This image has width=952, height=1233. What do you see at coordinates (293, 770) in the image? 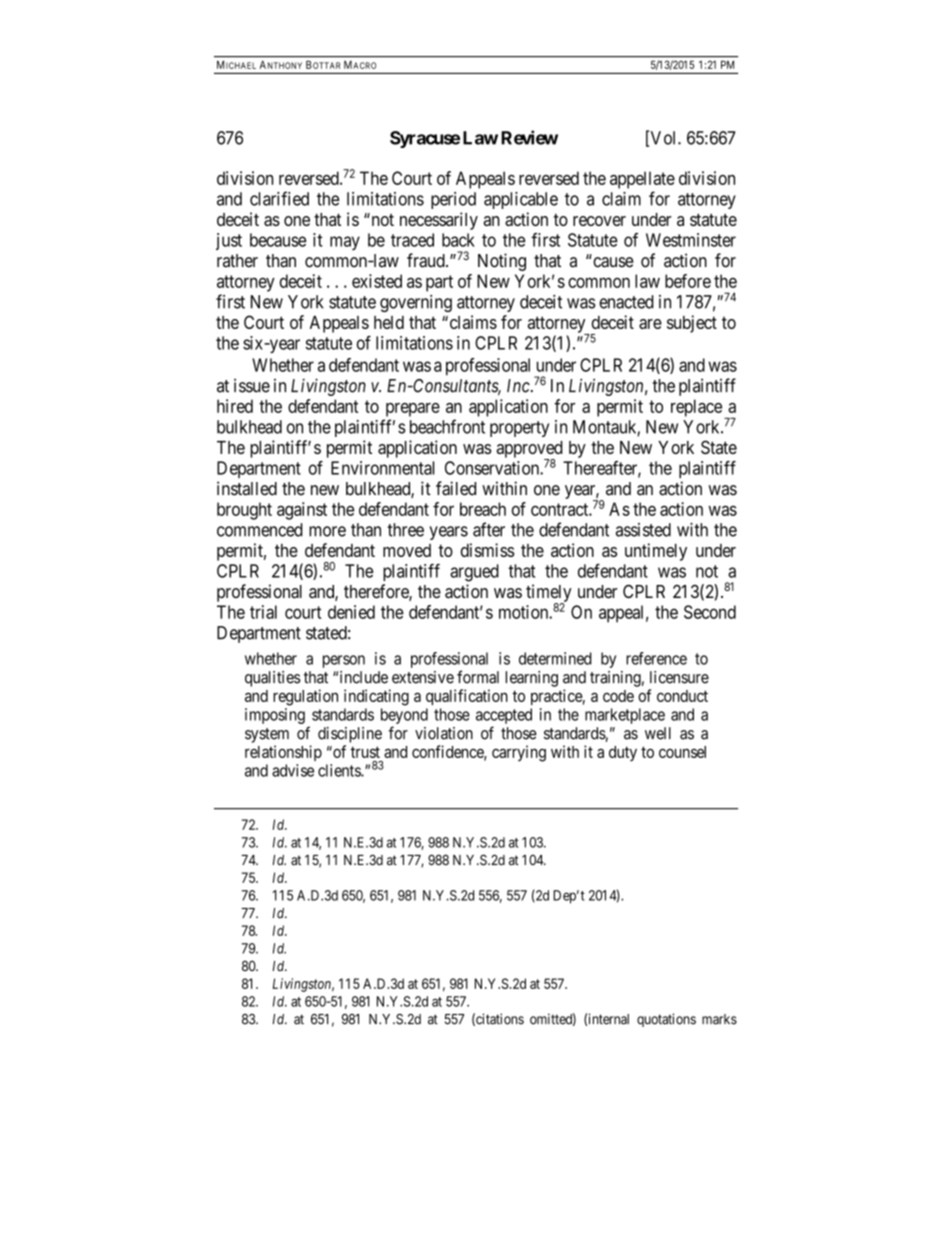
I see `advise` at bounding box center [293, 770].
